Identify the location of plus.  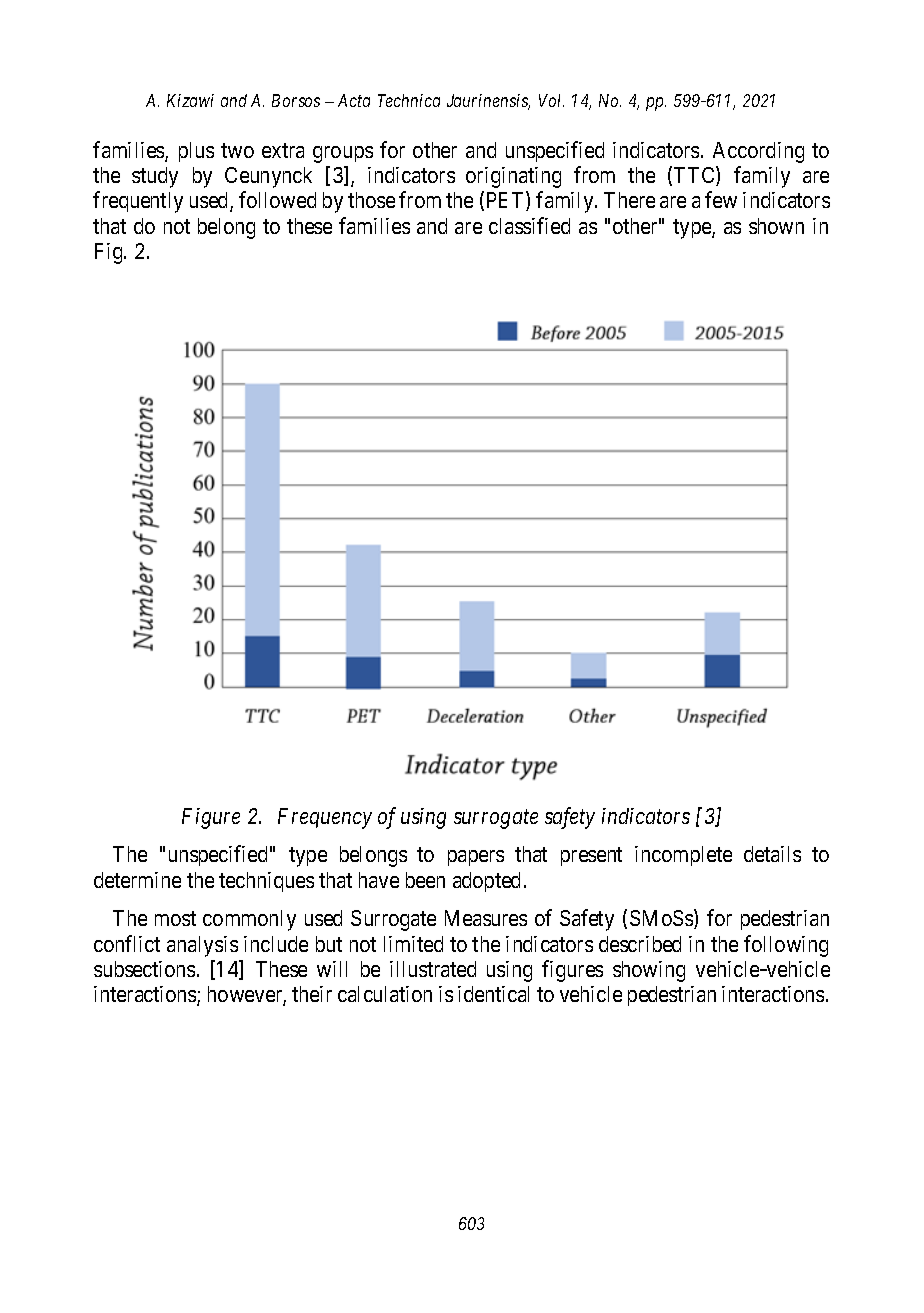
(196, 152).
